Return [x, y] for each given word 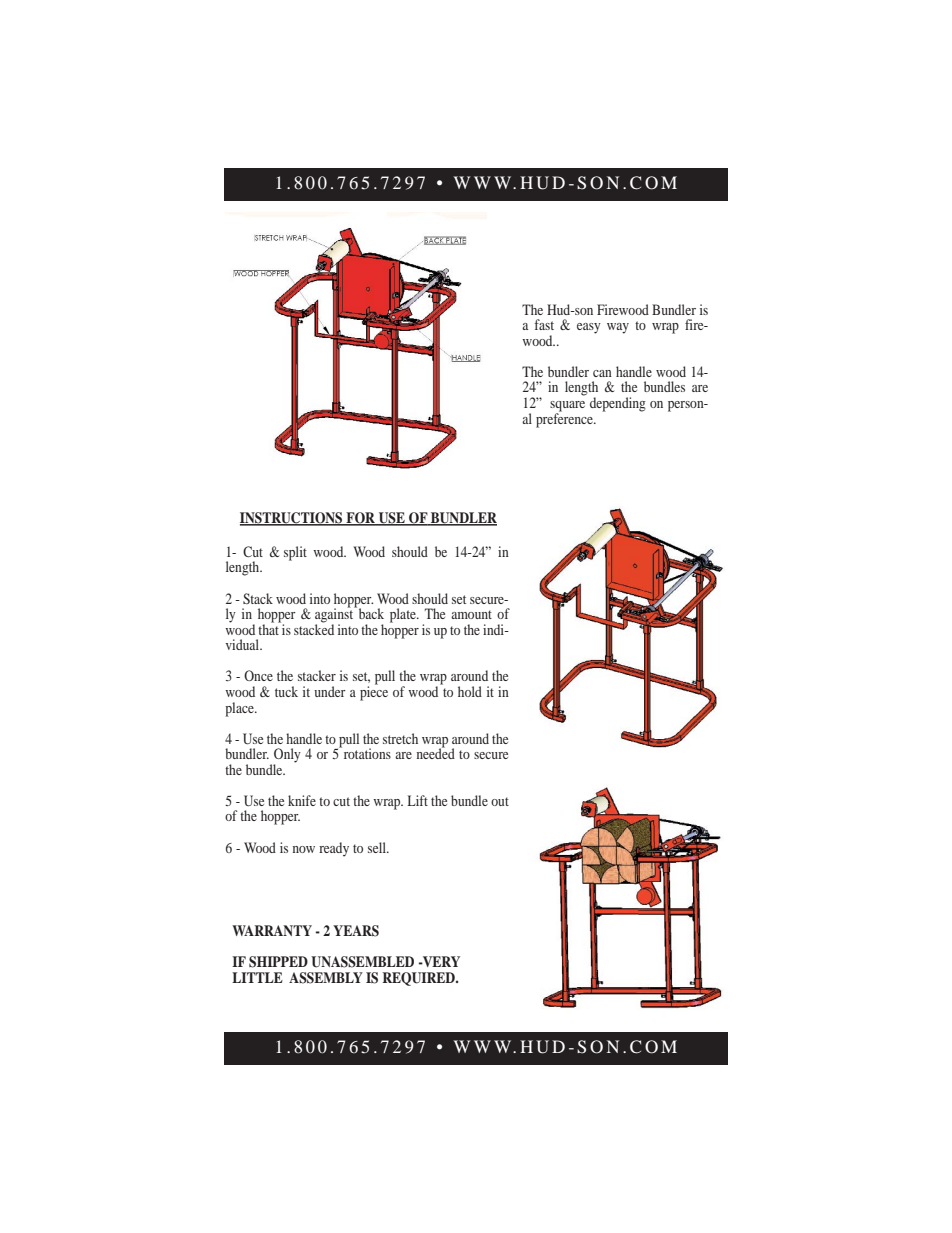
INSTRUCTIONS [292, 519]
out [500, 801]
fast [544, 324]
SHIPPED [278, 962]
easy [589, 328]
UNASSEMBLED [362, 962]
